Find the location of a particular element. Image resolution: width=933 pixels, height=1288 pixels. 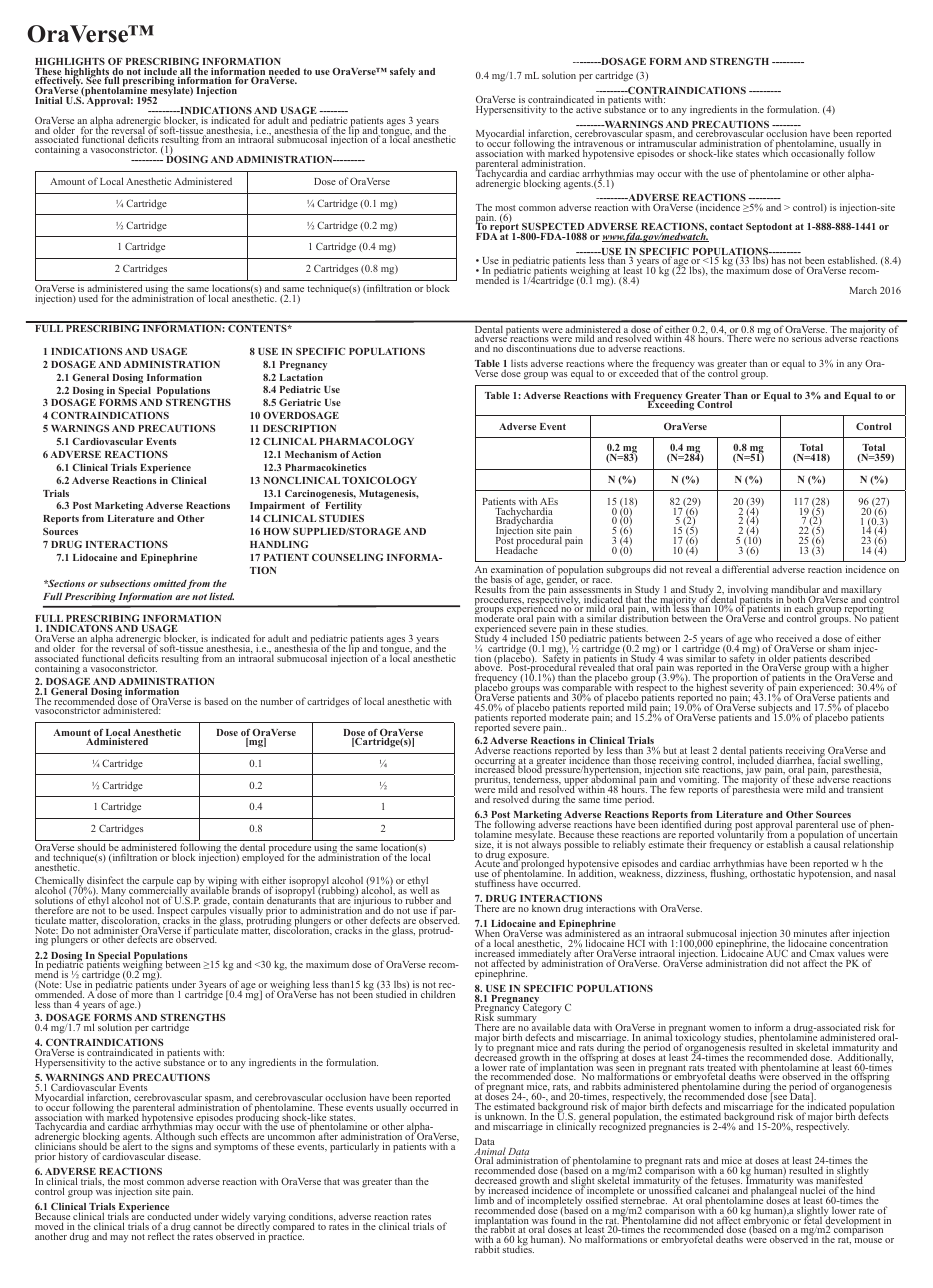

which is located at coordinates (775, 152).
